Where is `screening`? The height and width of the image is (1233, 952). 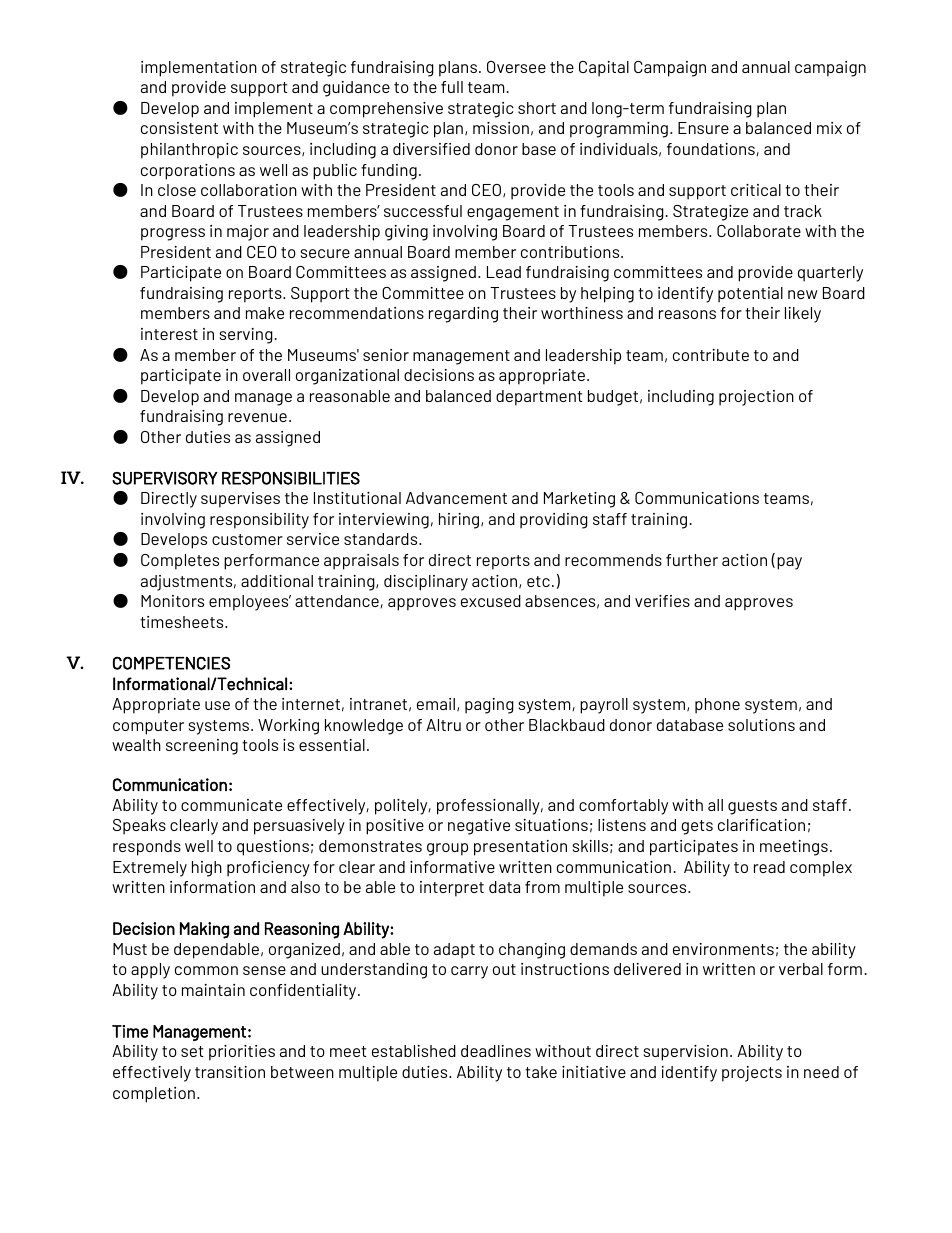 screening is located at coordinates (202, 747).
